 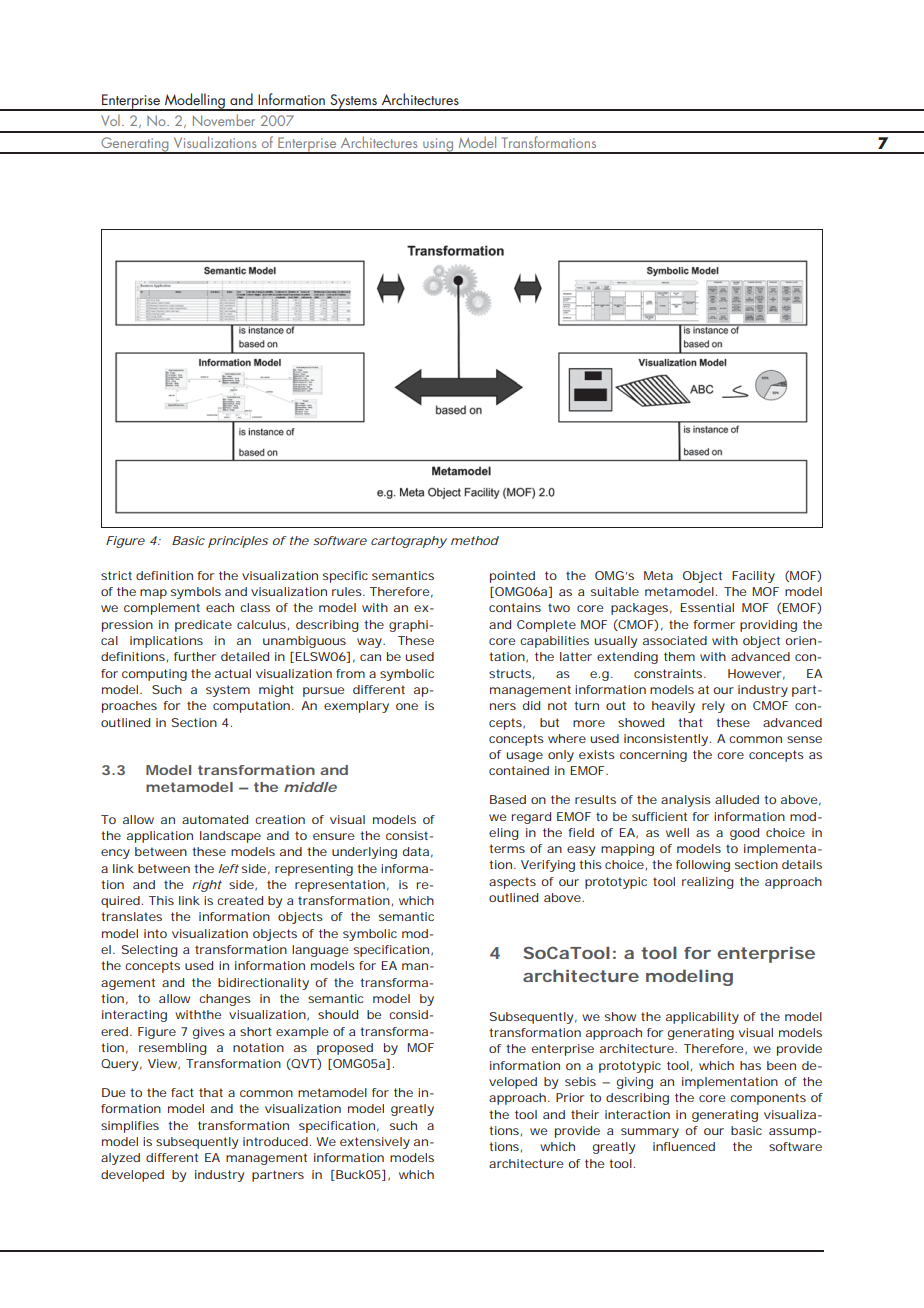 What do you see at coordinates (182, 1092) in the screenshot?
I see `fact` at bounding box center [182, 1092].
